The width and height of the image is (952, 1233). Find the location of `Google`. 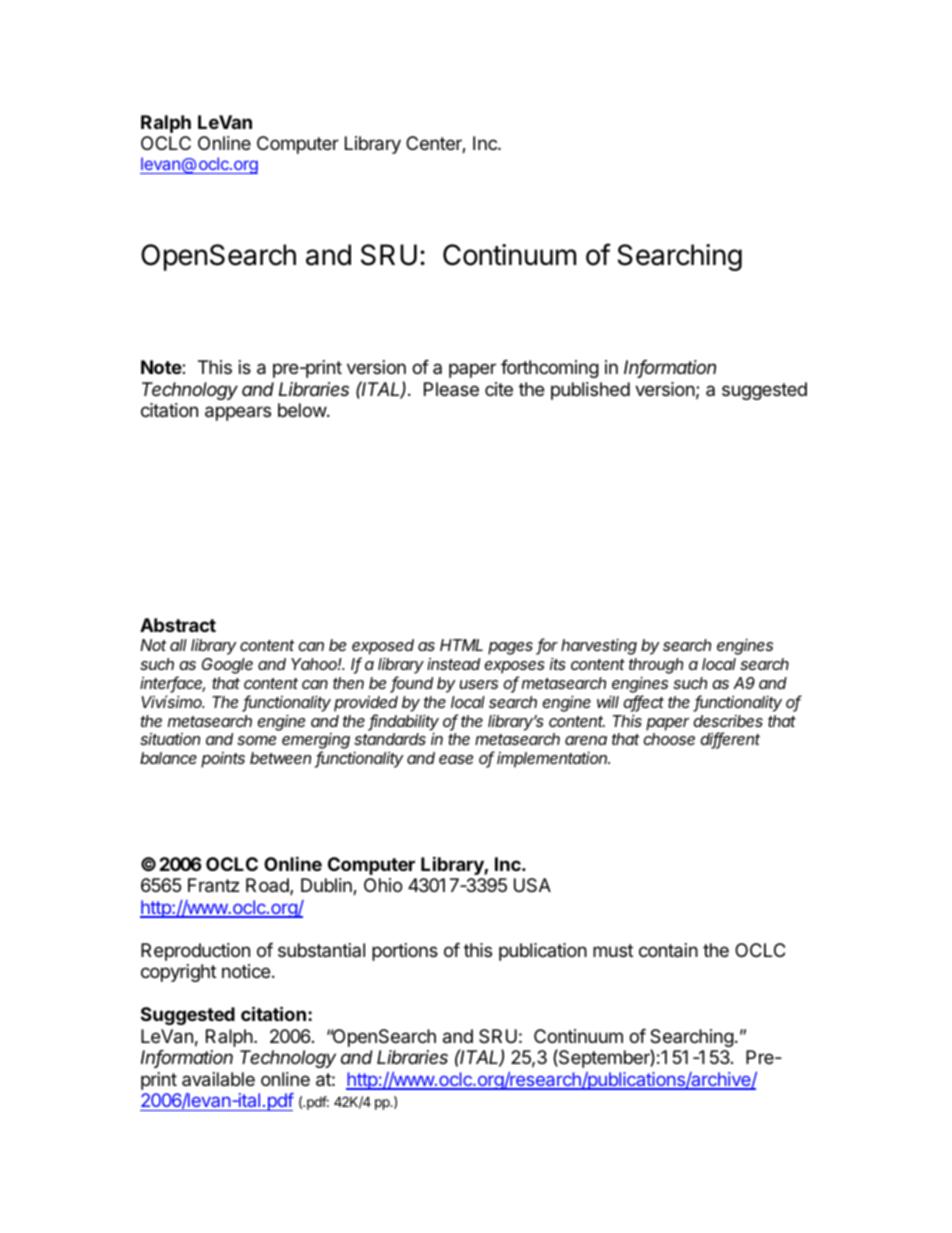

Google is located at coordinates (227, 666).
